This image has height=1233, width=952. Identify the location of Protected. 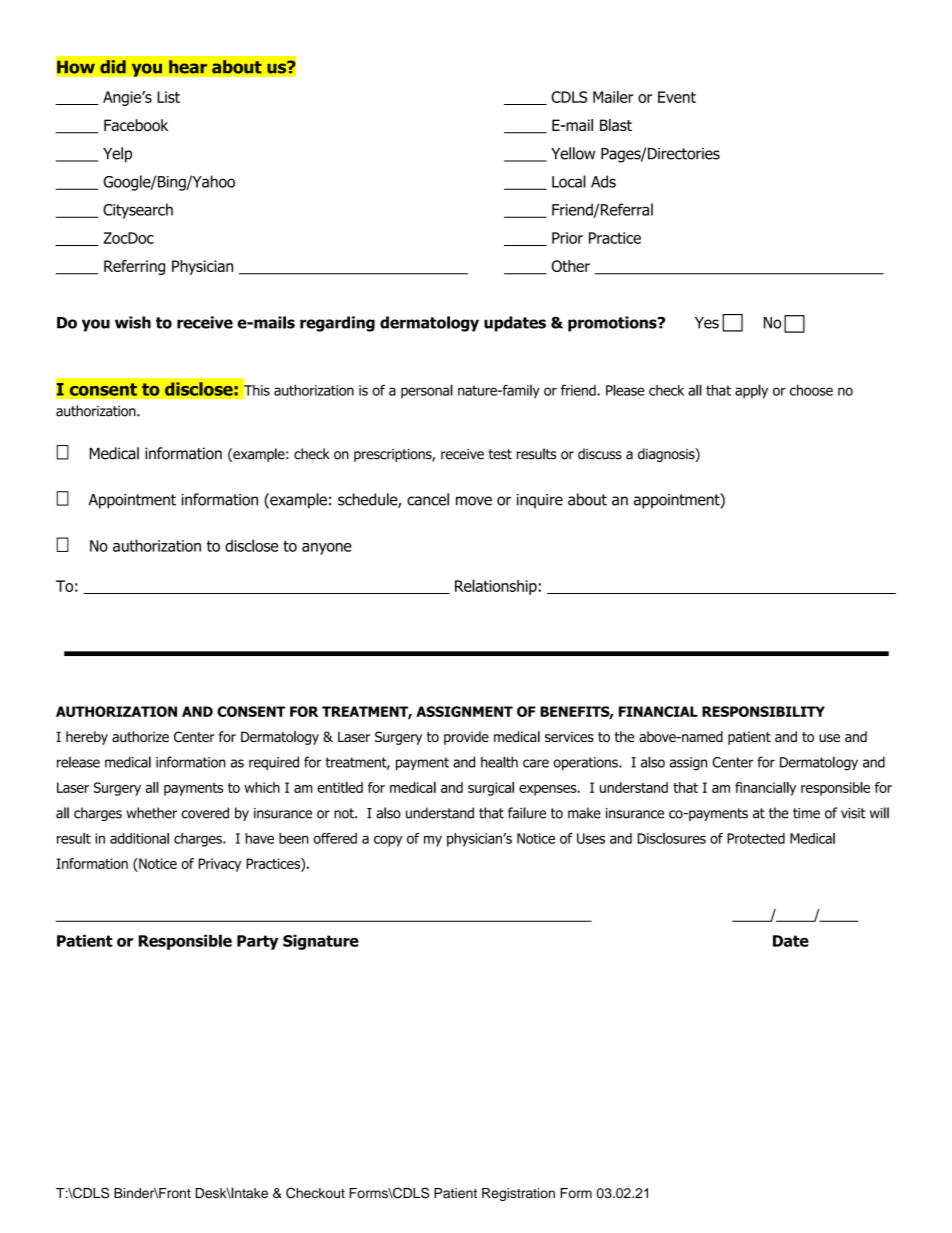
(756, 838).
